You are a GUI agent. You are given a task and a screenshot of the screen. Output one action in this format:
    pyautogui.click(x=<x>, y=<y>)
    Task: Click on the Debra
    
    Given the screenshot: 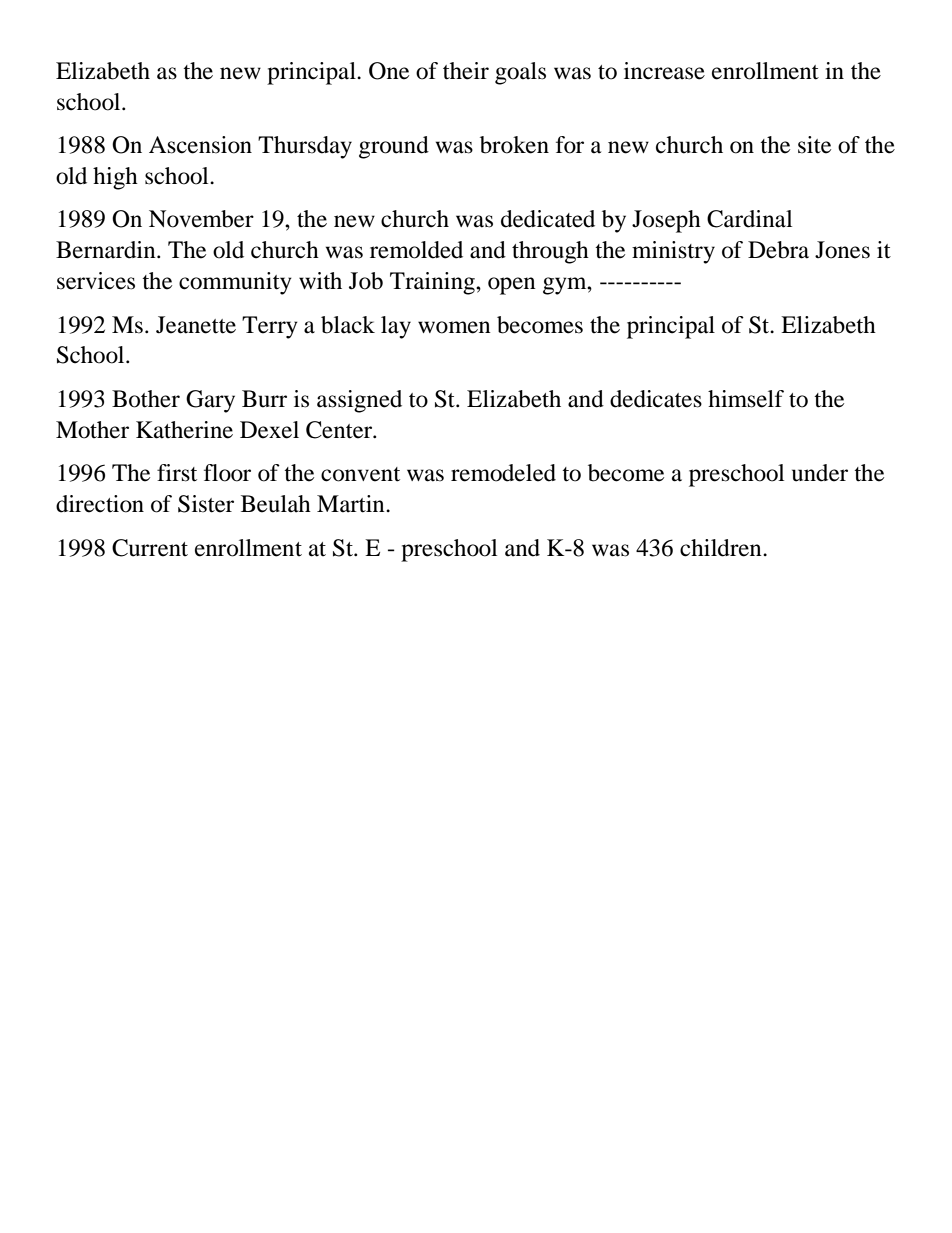 What is the action you would take?
    pyautogui.click(x=778, y=250)
